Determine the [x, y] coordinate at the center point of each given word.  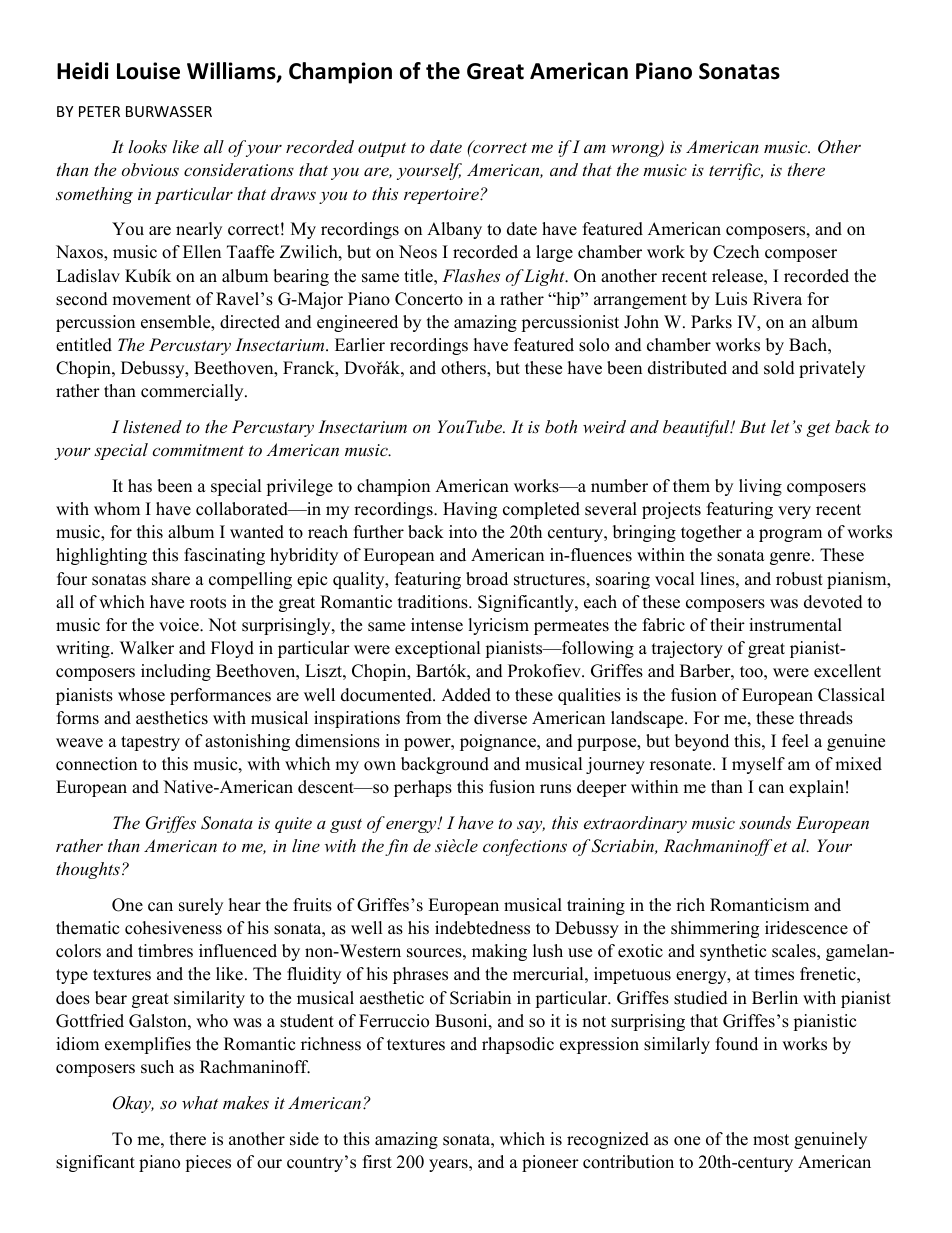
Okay [133, 1104]
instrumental [795, 625]
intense [437, 625]
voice [180, 625]
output [382, 149]
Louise [148, 71]
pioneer [550, 1163]
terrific [736, 171]
